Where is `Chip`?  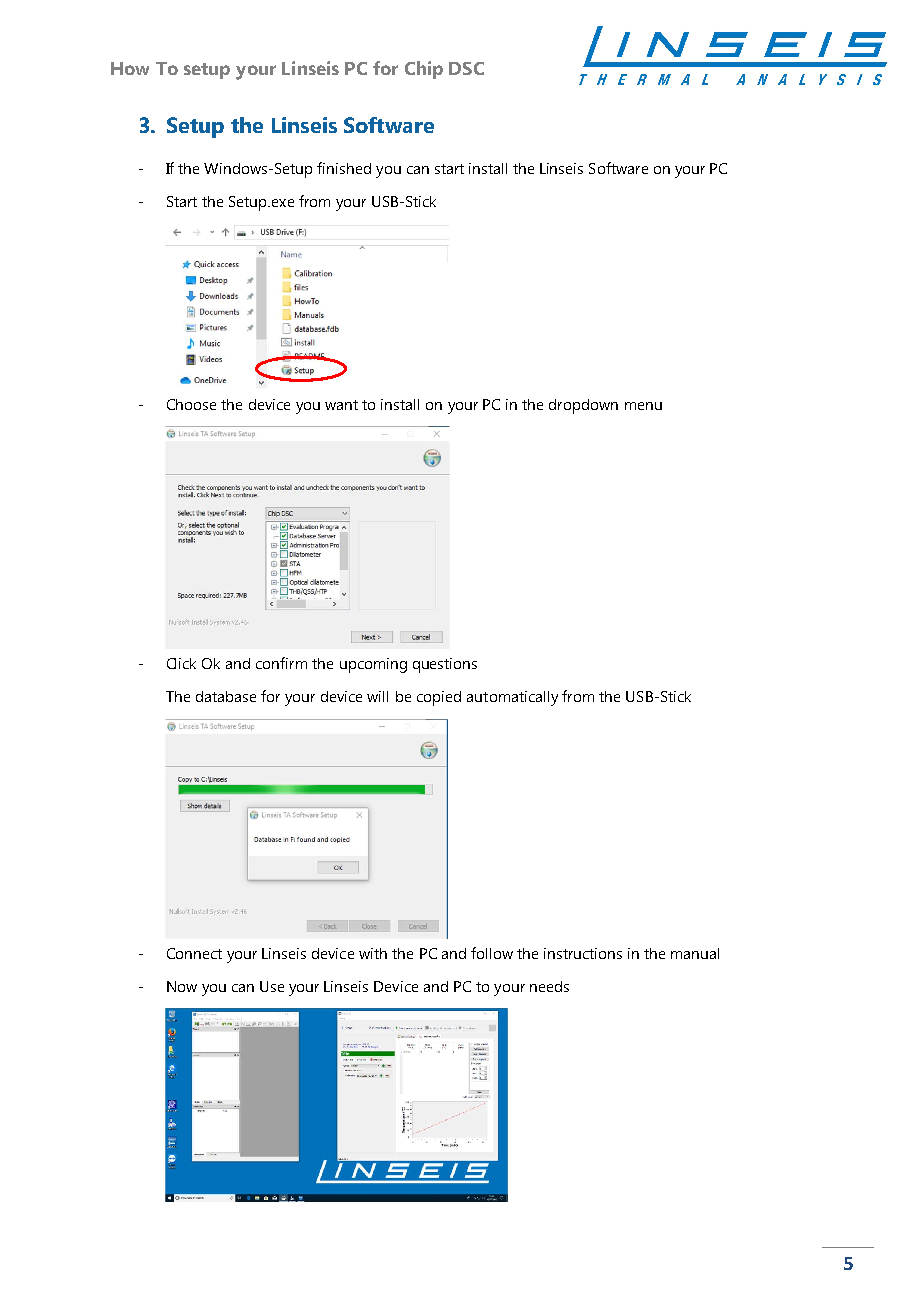 Chip is located at coordinates (424, 70).
